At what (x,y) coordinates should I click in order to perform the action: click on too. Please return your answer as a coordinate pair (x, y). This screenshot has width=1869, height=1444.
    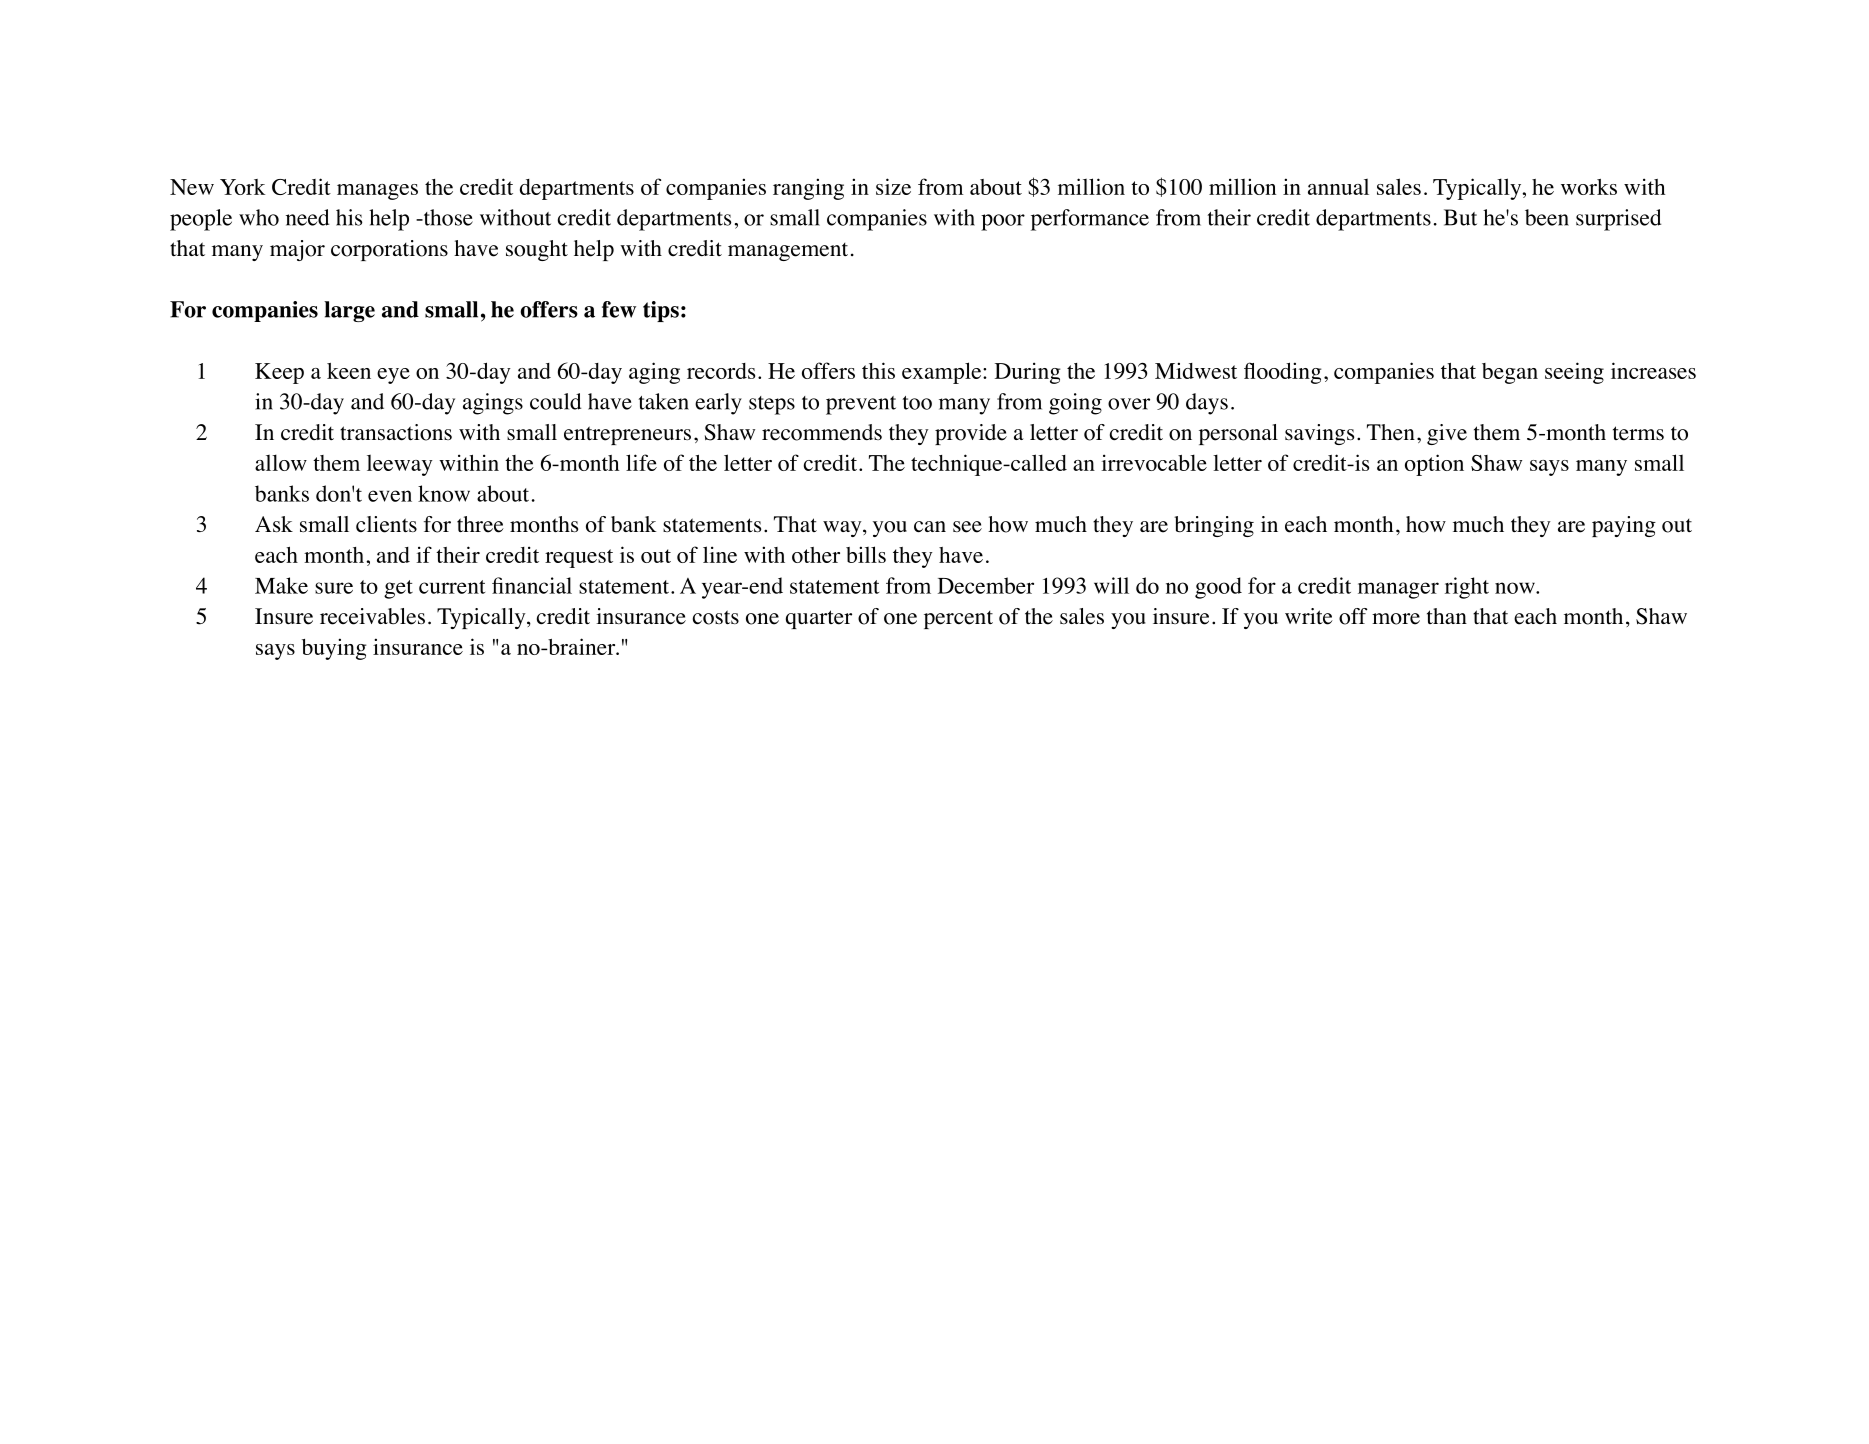
    Looking at the image, I should click on (917, 403).
